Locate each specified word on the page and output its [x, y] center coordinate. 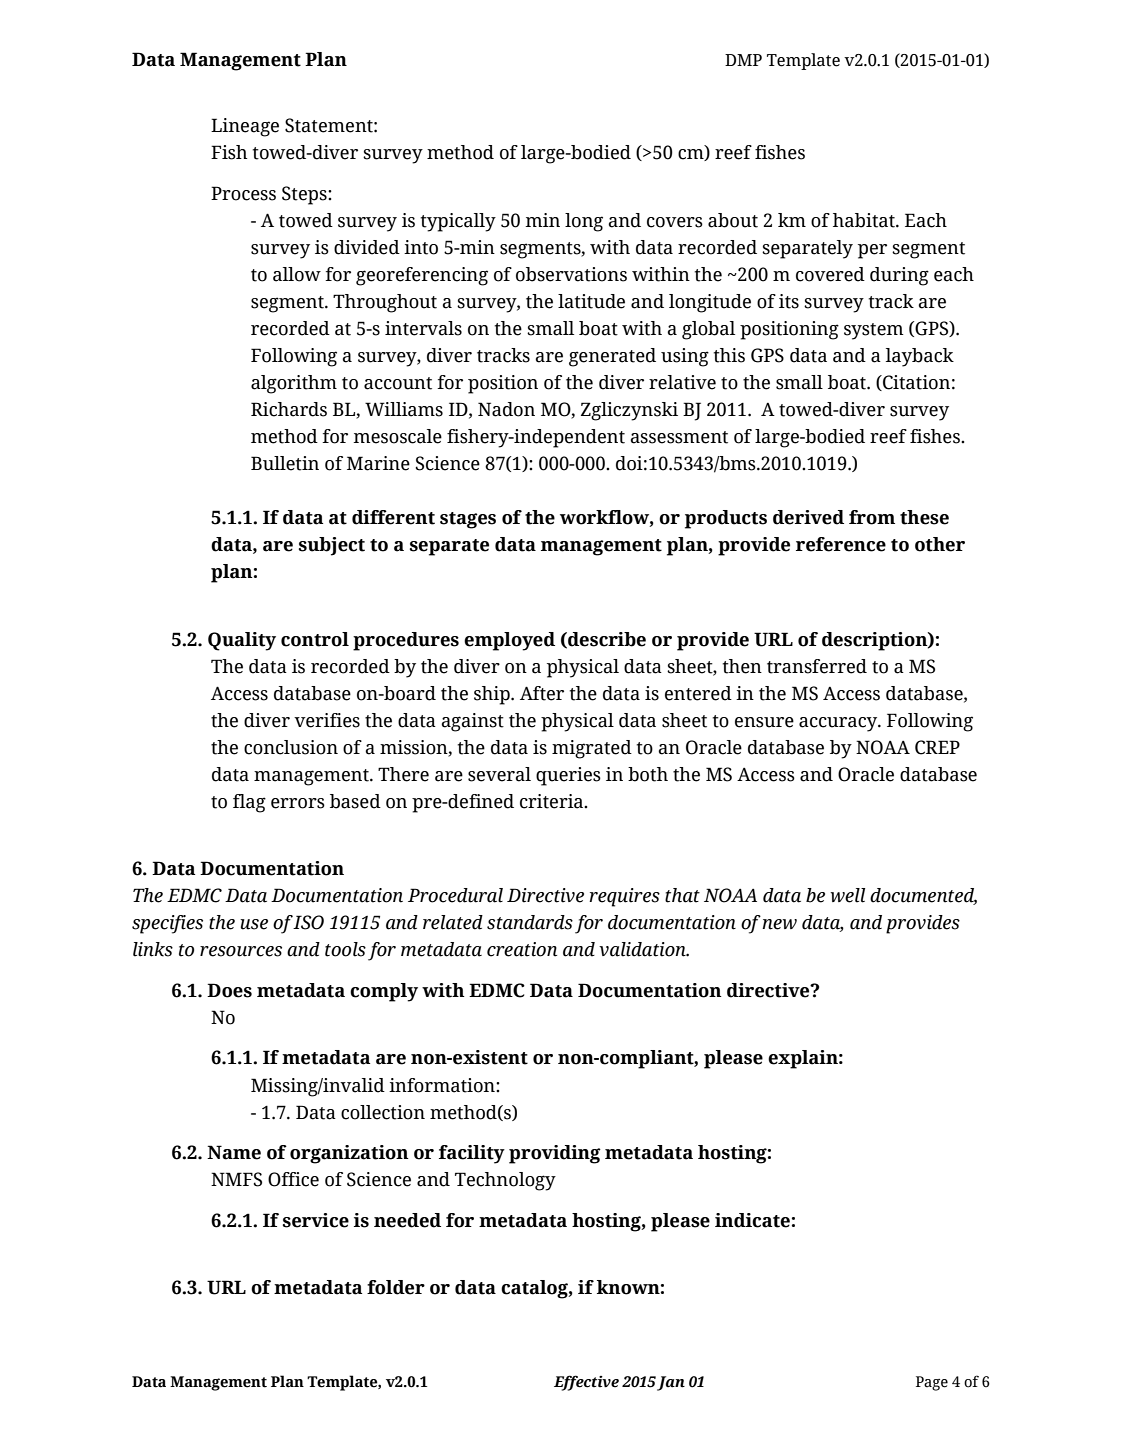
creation [522, 949]
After [542, 693]
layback [920, 357]
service [316, 1220]
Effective [586, 1383]
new [779, 924]
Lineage [245, 127]
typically [458, 222]
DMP [743, 60]
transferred [817, 666]
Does [229, 990]
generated [612, 357]
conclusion [291, 747]
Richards [289, 409]
